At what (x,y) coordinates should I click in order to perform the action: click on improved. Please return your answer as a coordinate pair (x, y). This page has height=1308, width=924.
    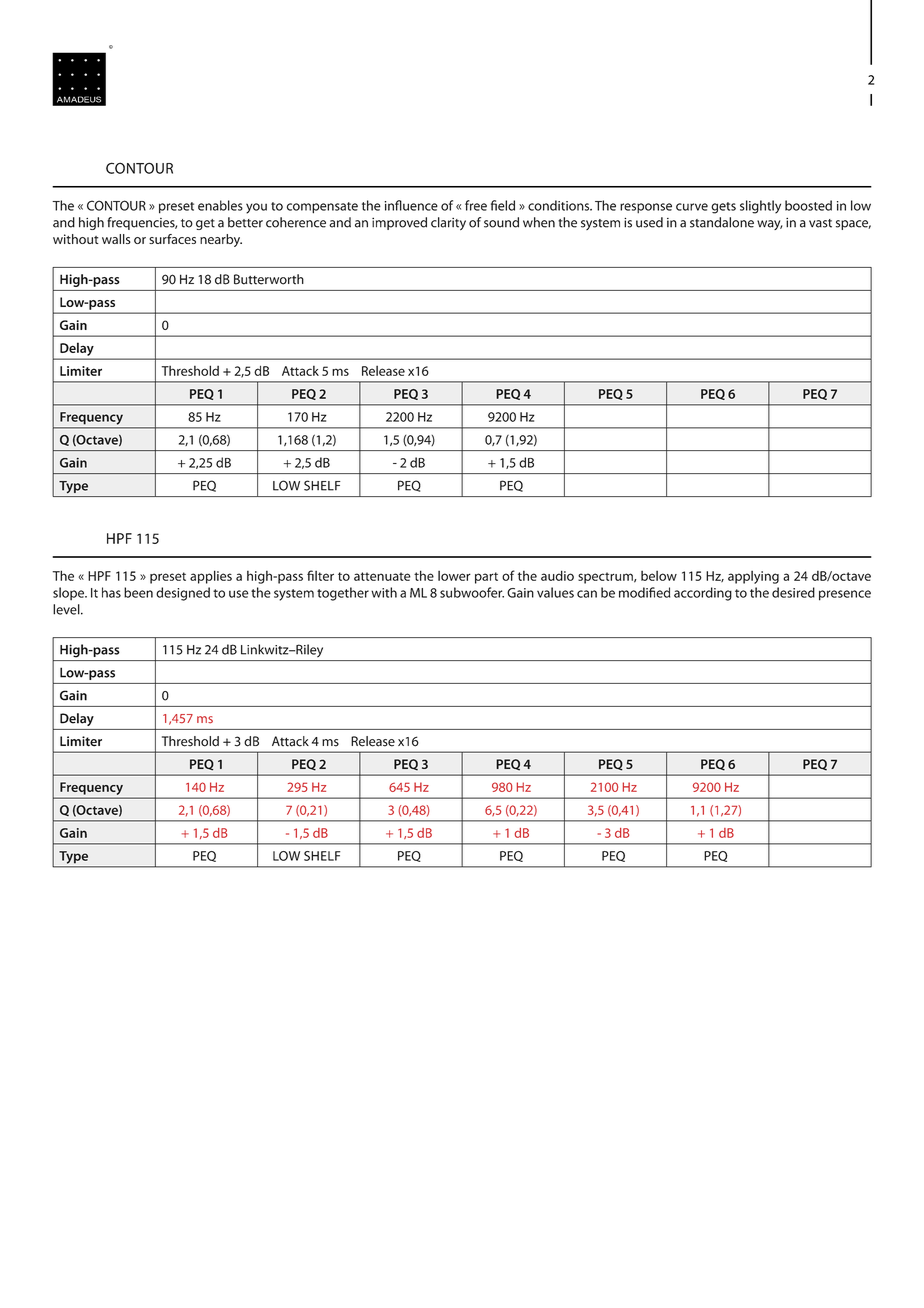
    Looking at the image, I should click on (399, 223).
